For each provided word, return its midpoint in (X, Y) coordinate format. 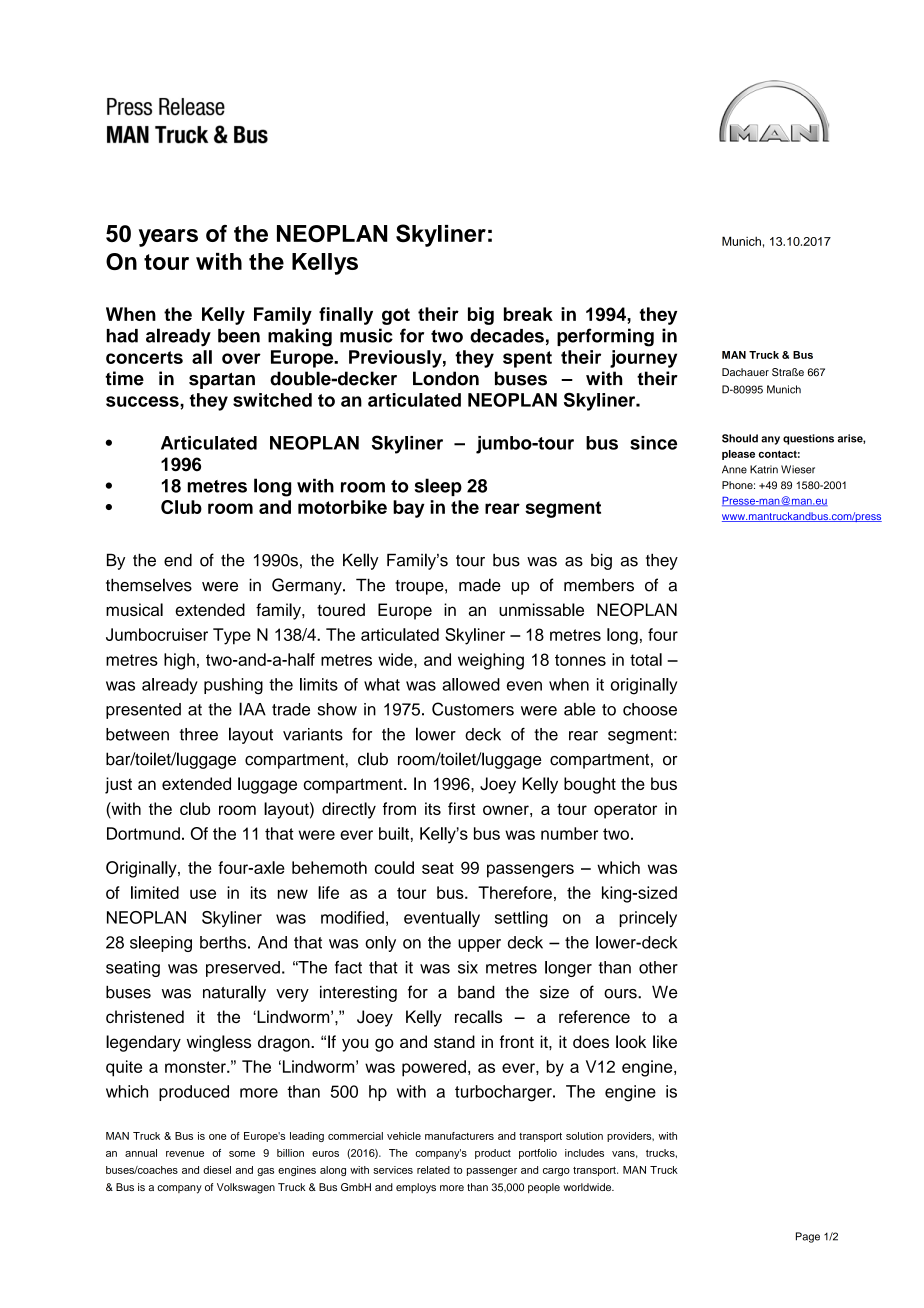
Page (808, 1237)
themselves (149, 585)
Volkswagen (246, 1188)
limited (155, 892)
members (599, 585)
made (480, 585)
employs (416, 1188)
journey (643, 359)
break (528, 314)
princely (648, 919)
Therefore (515, 892)
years (168, 238)
